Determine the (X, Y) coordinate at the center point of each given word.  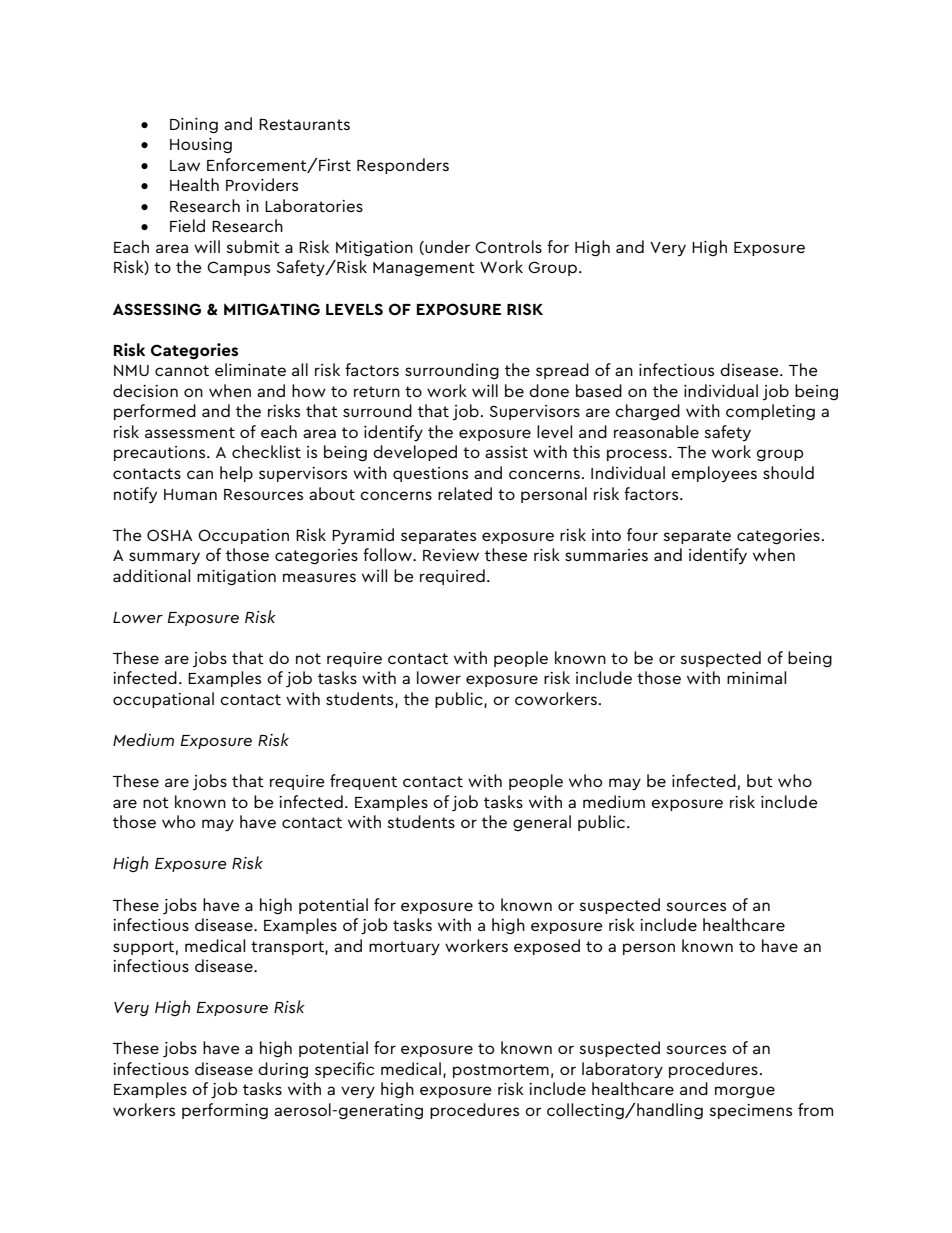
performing (225, 1111)
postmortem (501, 1071)
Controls (508, 246)
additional (151, 575)
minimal (756, 677)
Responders (403, 166)
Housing (201, 146)
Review (451, 555)
